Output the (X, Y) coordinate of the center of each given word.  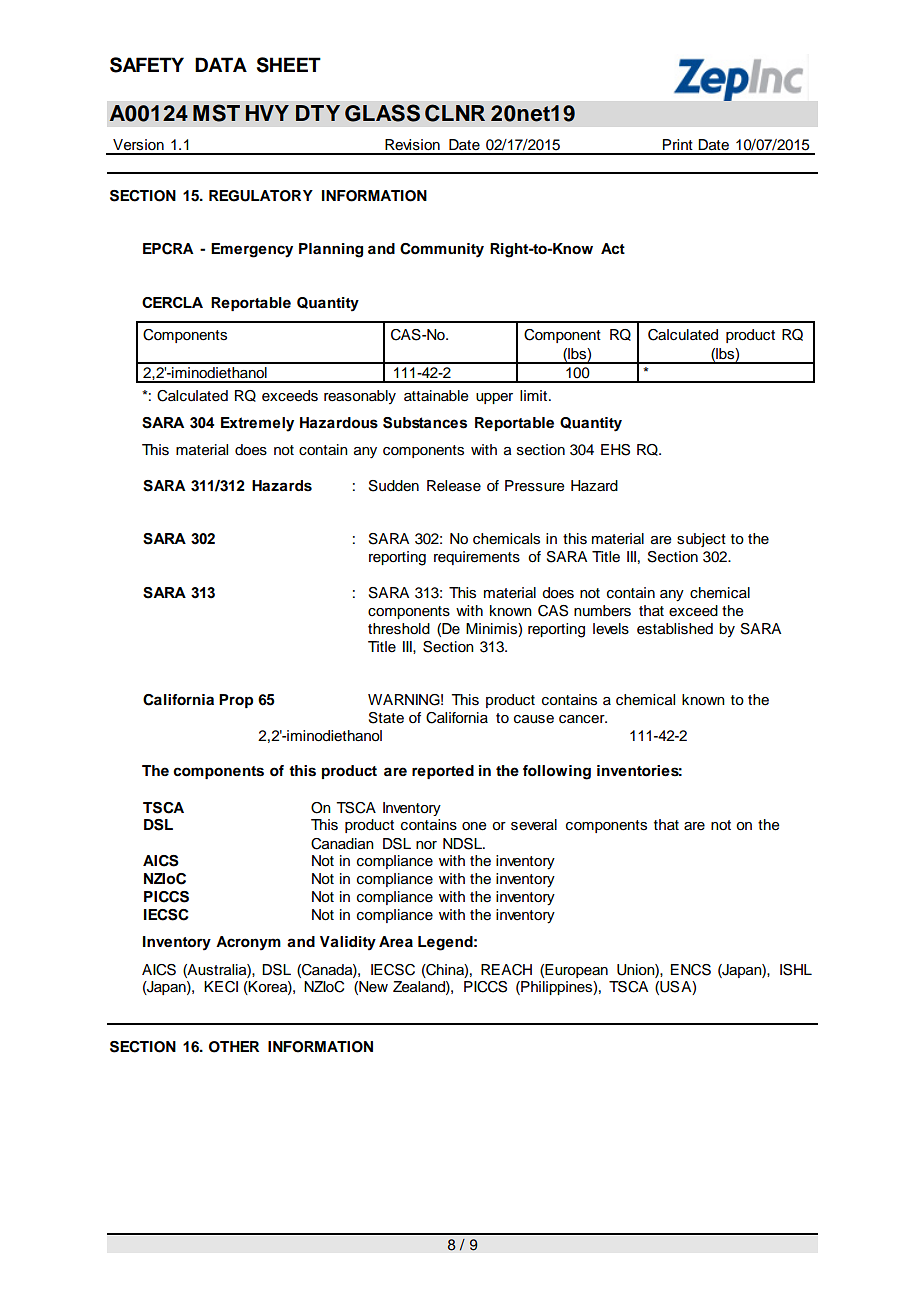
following (557, 772)
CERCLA (172, 302)
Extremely (257, 424)
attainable (436, 396)
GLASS (382, 113)
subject (701, 540)
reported (443, 772)
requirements (477, 558)
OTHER (234, 1047)
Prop (236, 701)
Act (613, 248)
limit (533, 395)
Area (396, 941)
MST (216, 113)
